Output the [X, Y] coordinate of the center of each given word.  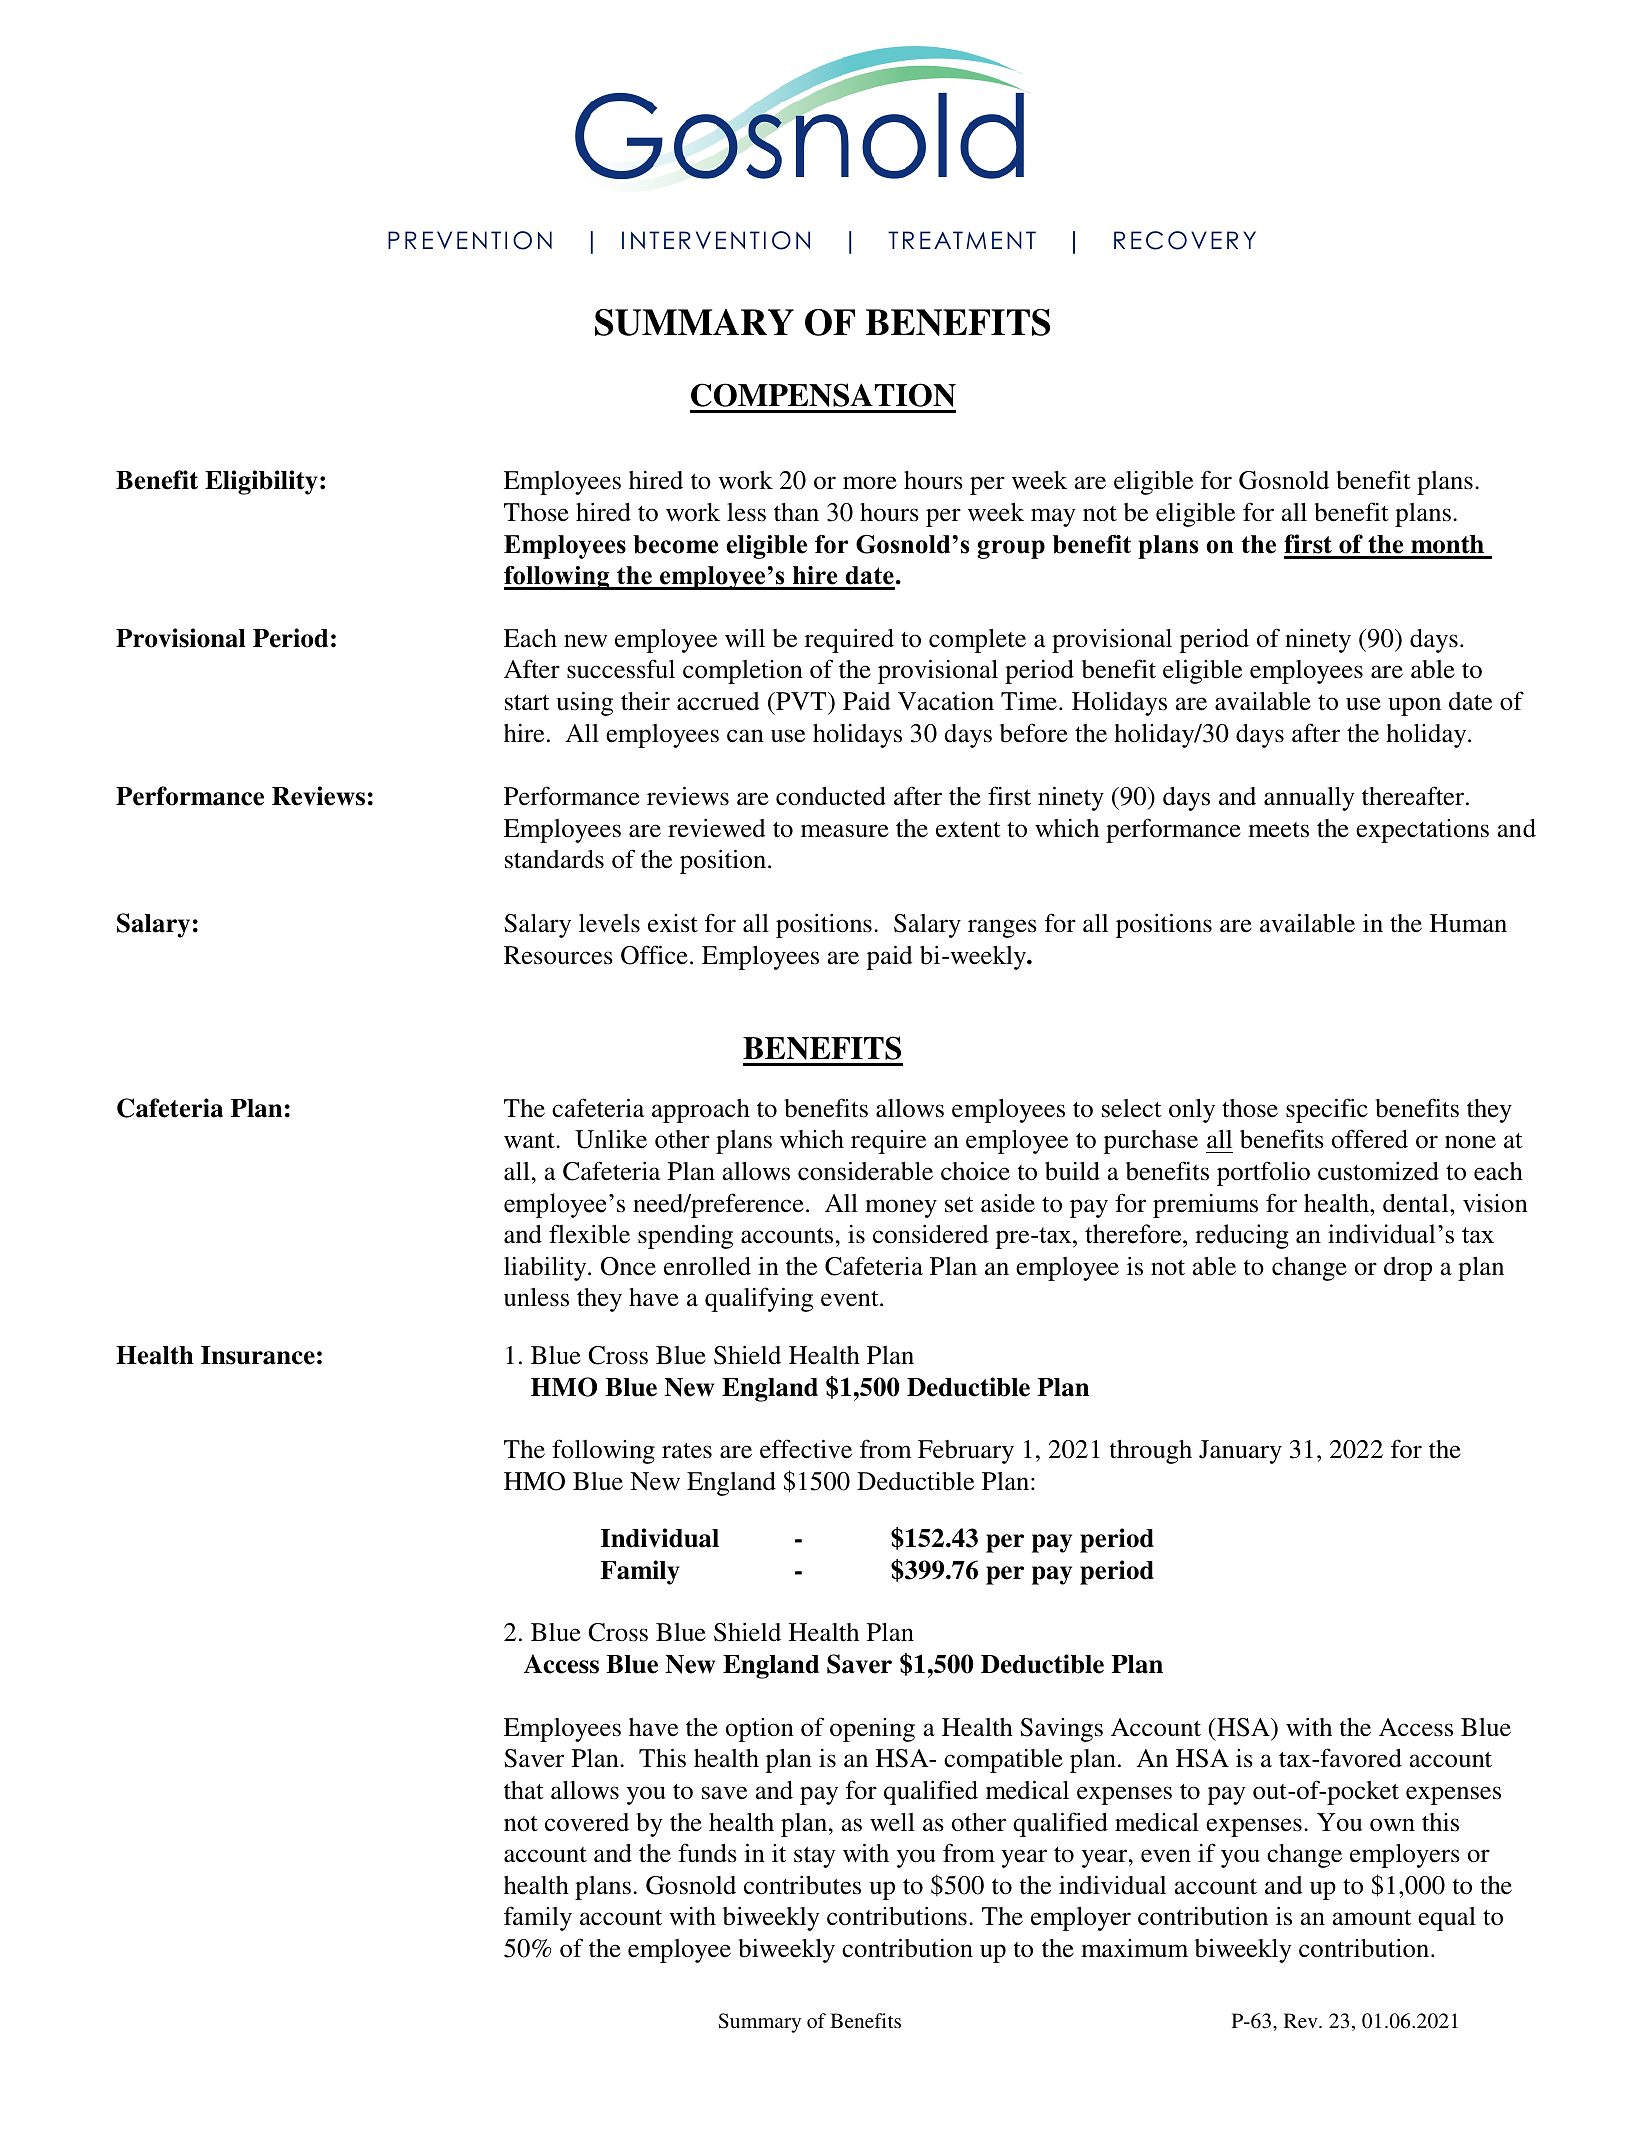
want [530, 1141]
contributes [802, 1885]
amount [1372, 1918]
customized [1378, 1171]
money [901, 1208]
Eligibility [261, 482]
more [870, 483]
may [1053, 517]
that [524, 1790]
